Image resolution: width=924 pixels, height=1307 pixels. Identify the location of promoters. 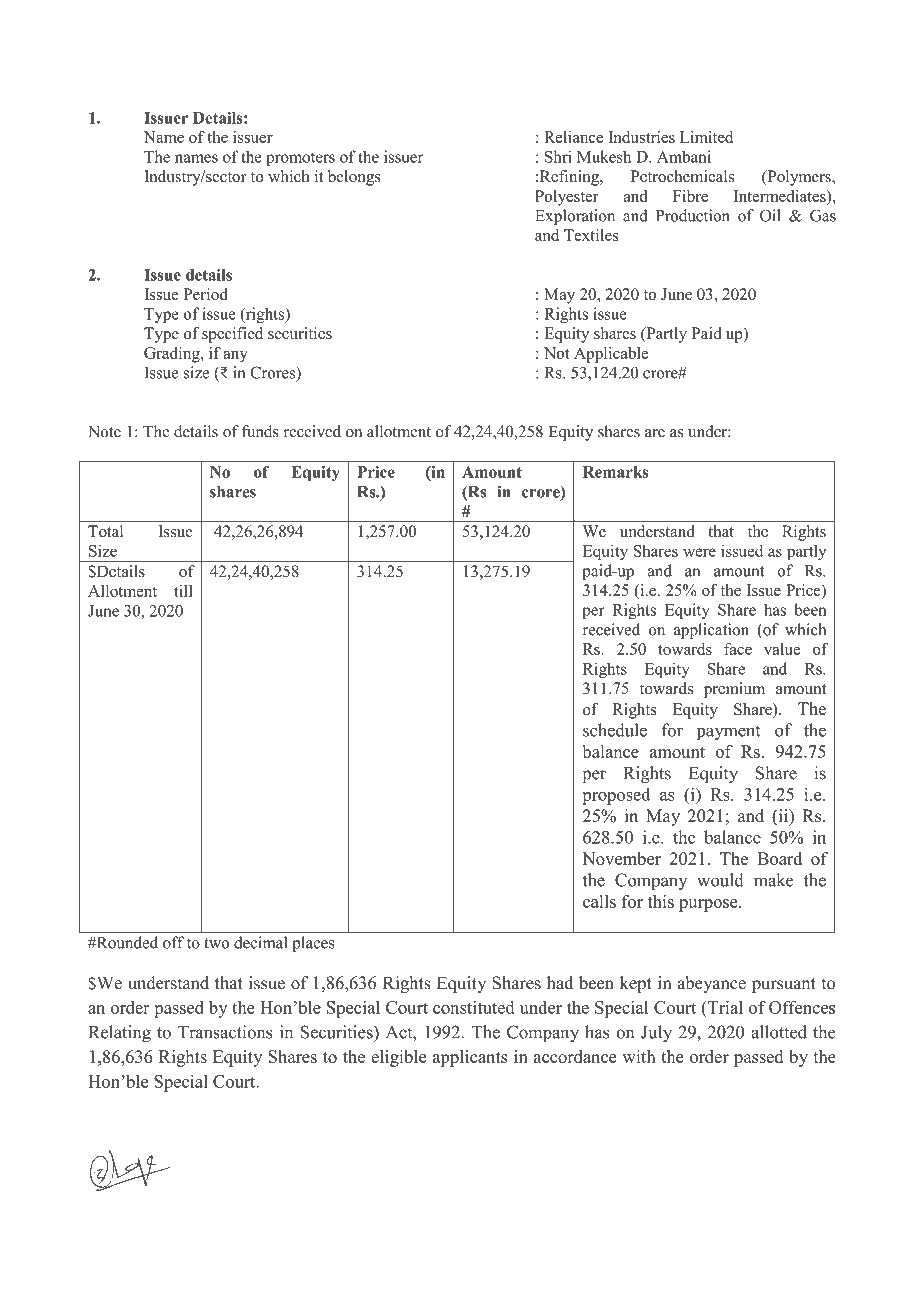
(300, 159).
